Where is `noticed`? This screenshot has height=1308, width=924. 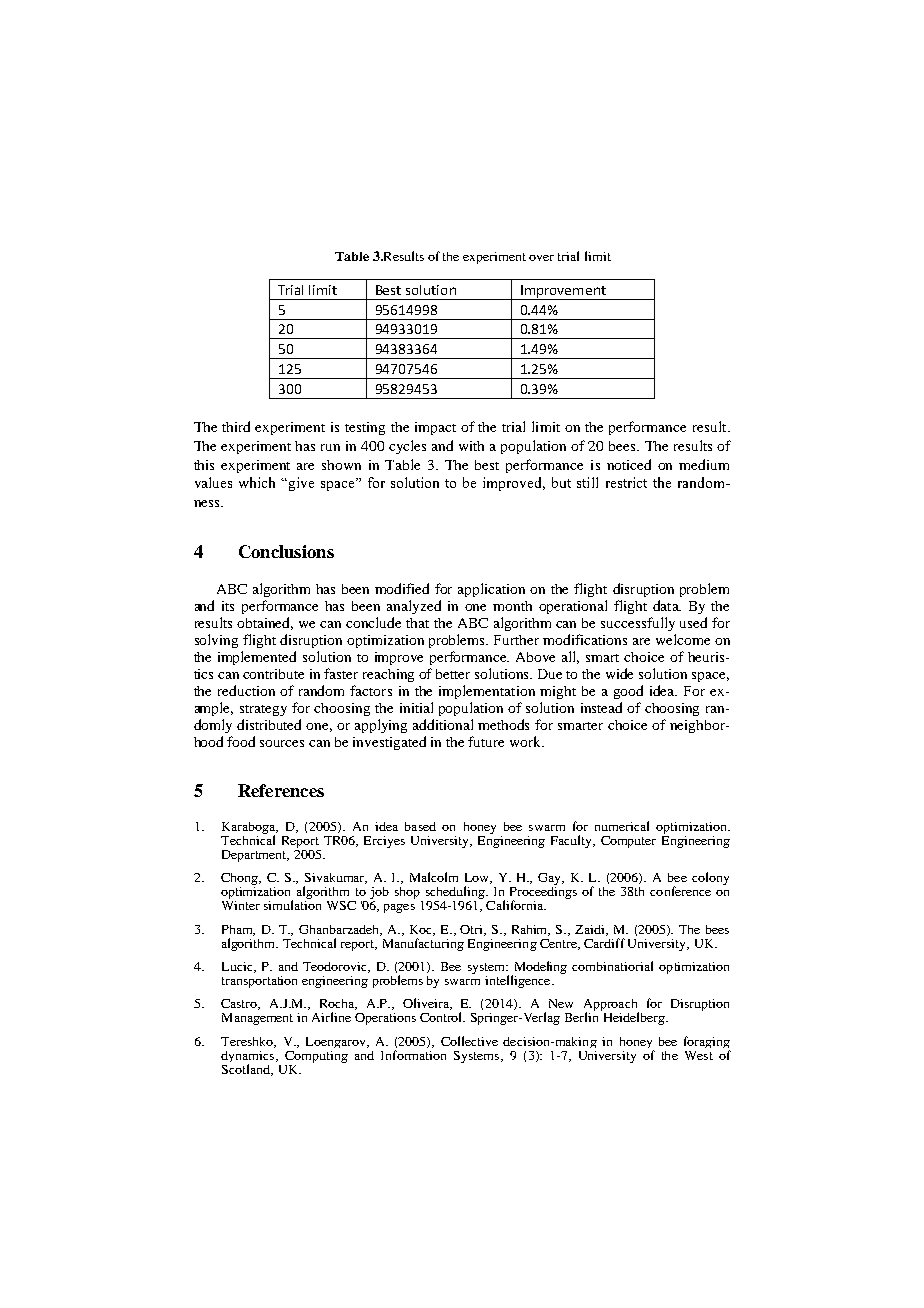
noticed is located at coordinates (629, 464).
